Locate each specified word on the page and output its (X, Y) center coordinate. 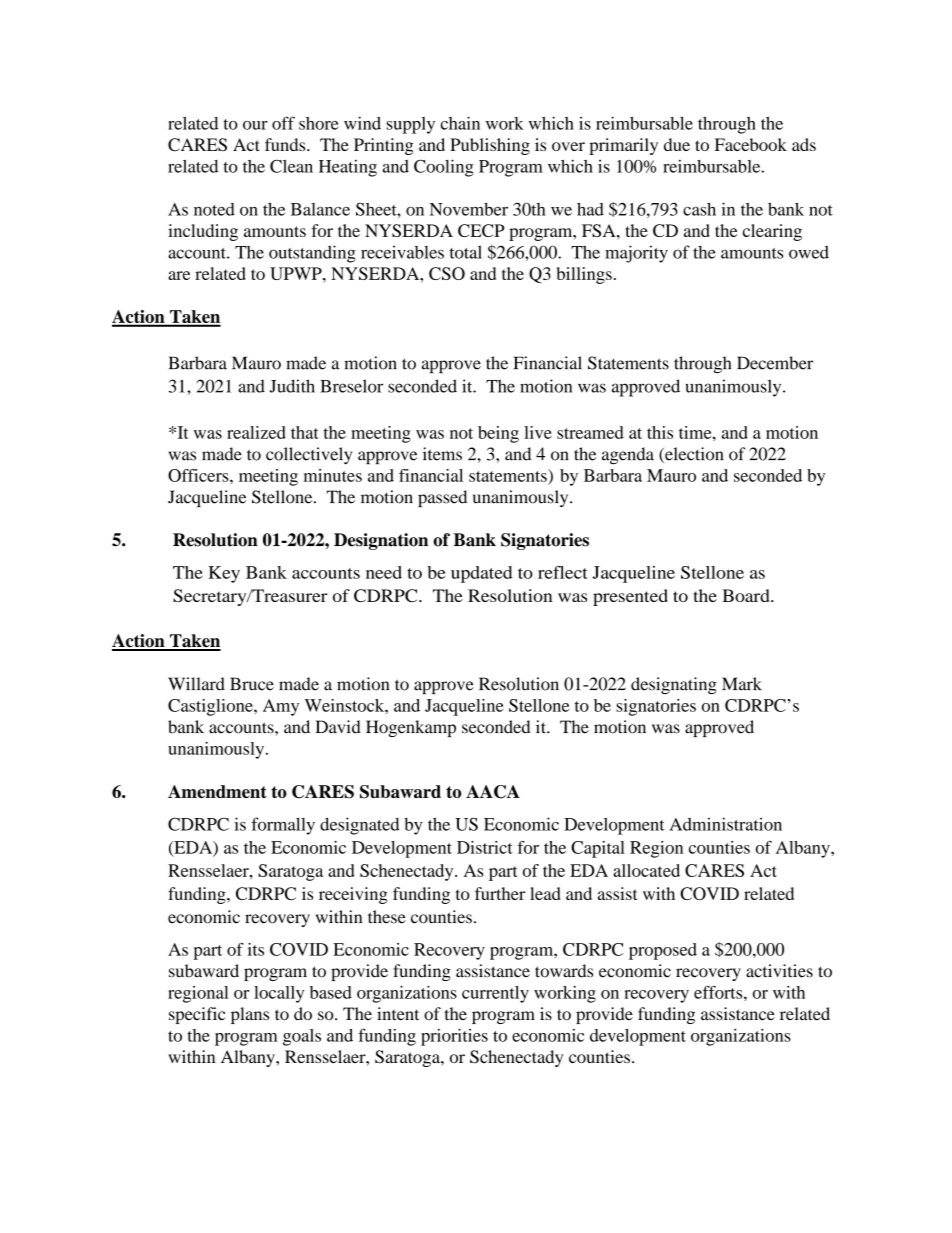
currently (495, 994)
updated (482, 574)
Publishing (490, 146)
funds (286, 144)
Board (747, 595)
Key (224, 574)
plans (250, 1015)
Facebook (751, 144)
